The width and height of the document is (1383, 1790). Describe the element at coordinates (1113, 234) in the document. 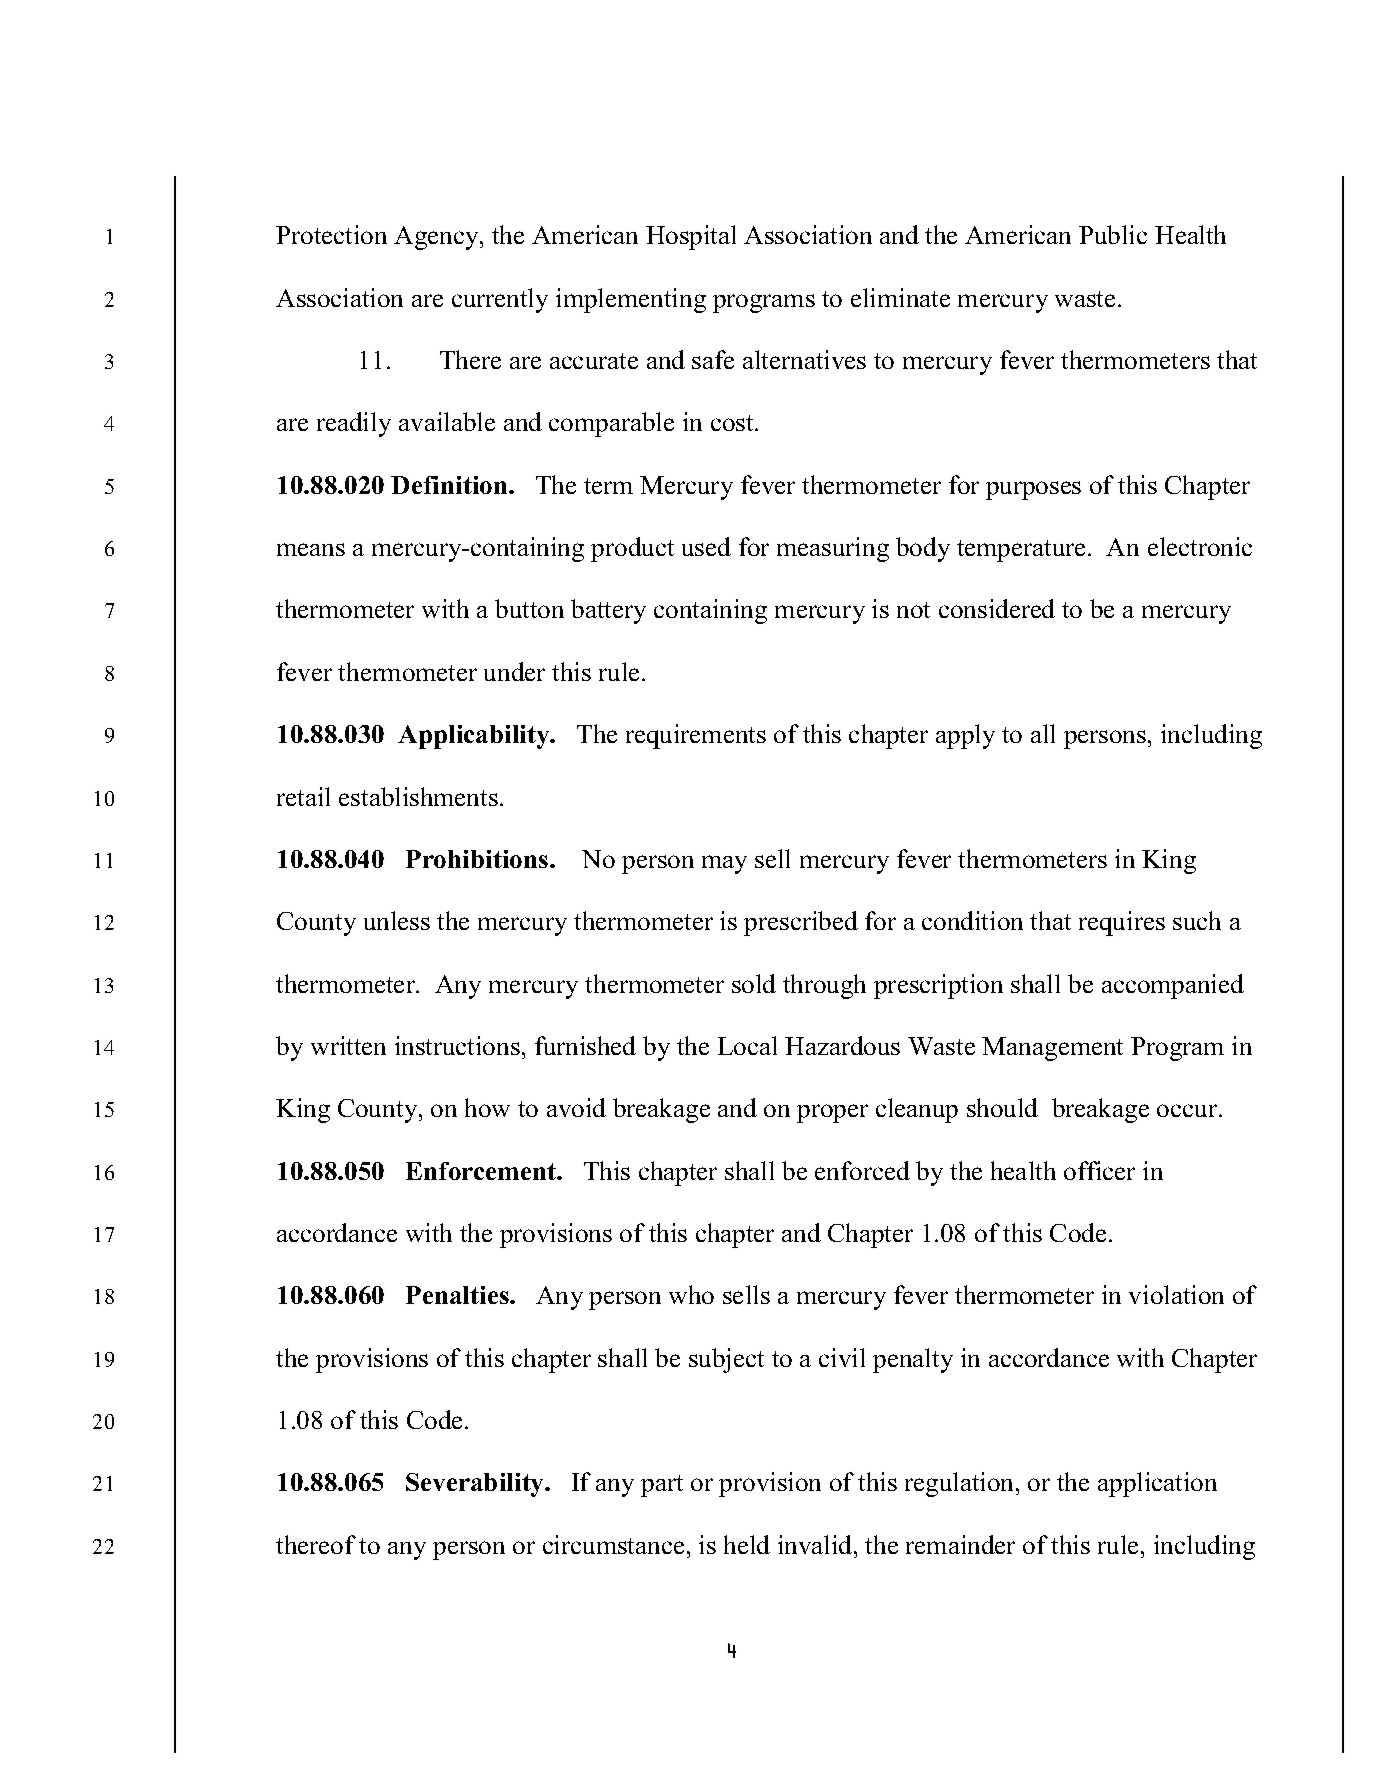

I see `Public` at that location.
